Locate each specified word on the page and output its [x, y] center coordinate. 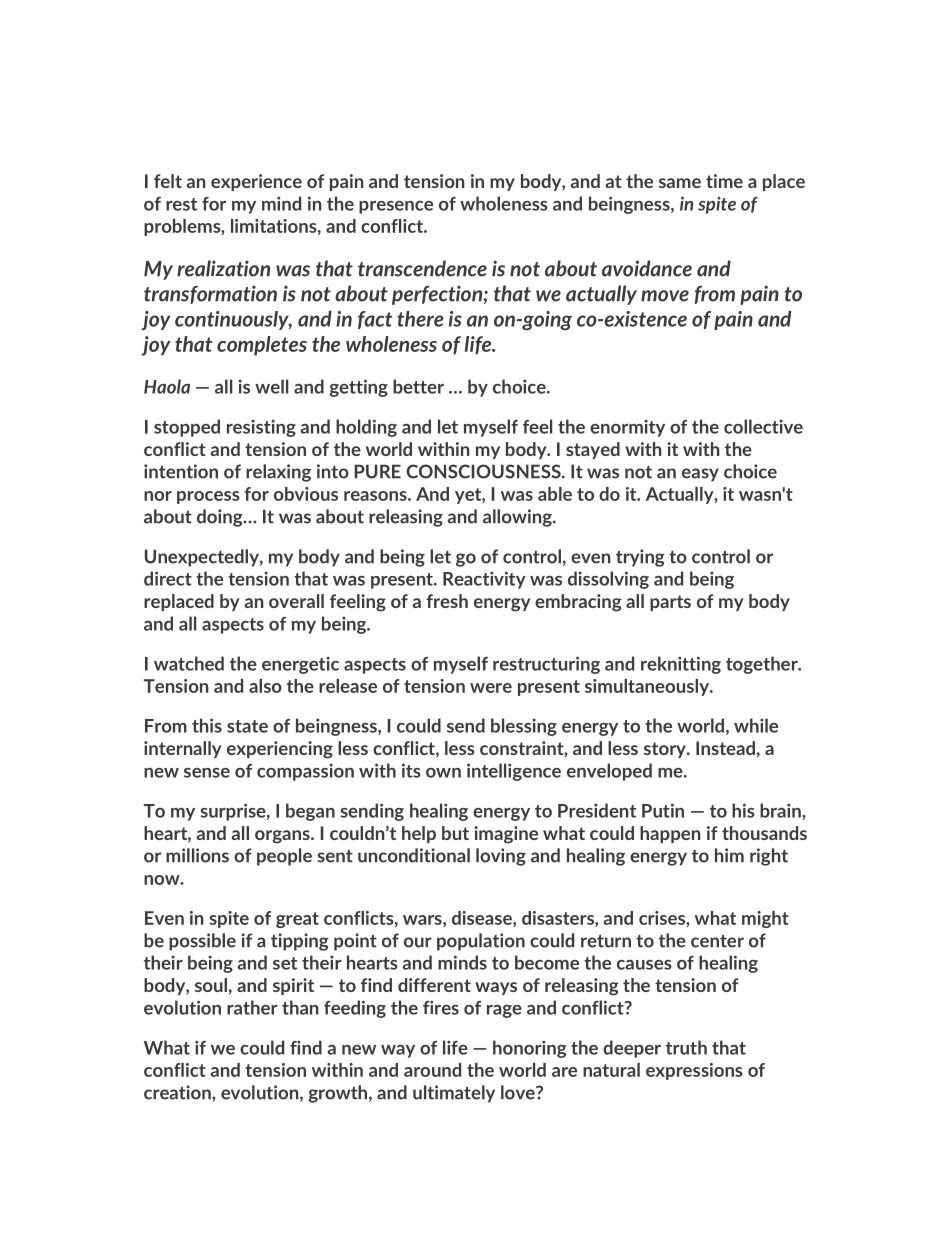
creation [178, 1092]
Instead [725, 748]
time [724, 181]
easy [700, 475]
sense [207, 773]
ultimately [454, 1094]
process [208, 497]
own [443, 773]
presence [396, 207]
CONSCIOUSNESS [484, 471]
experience [256, 182]
